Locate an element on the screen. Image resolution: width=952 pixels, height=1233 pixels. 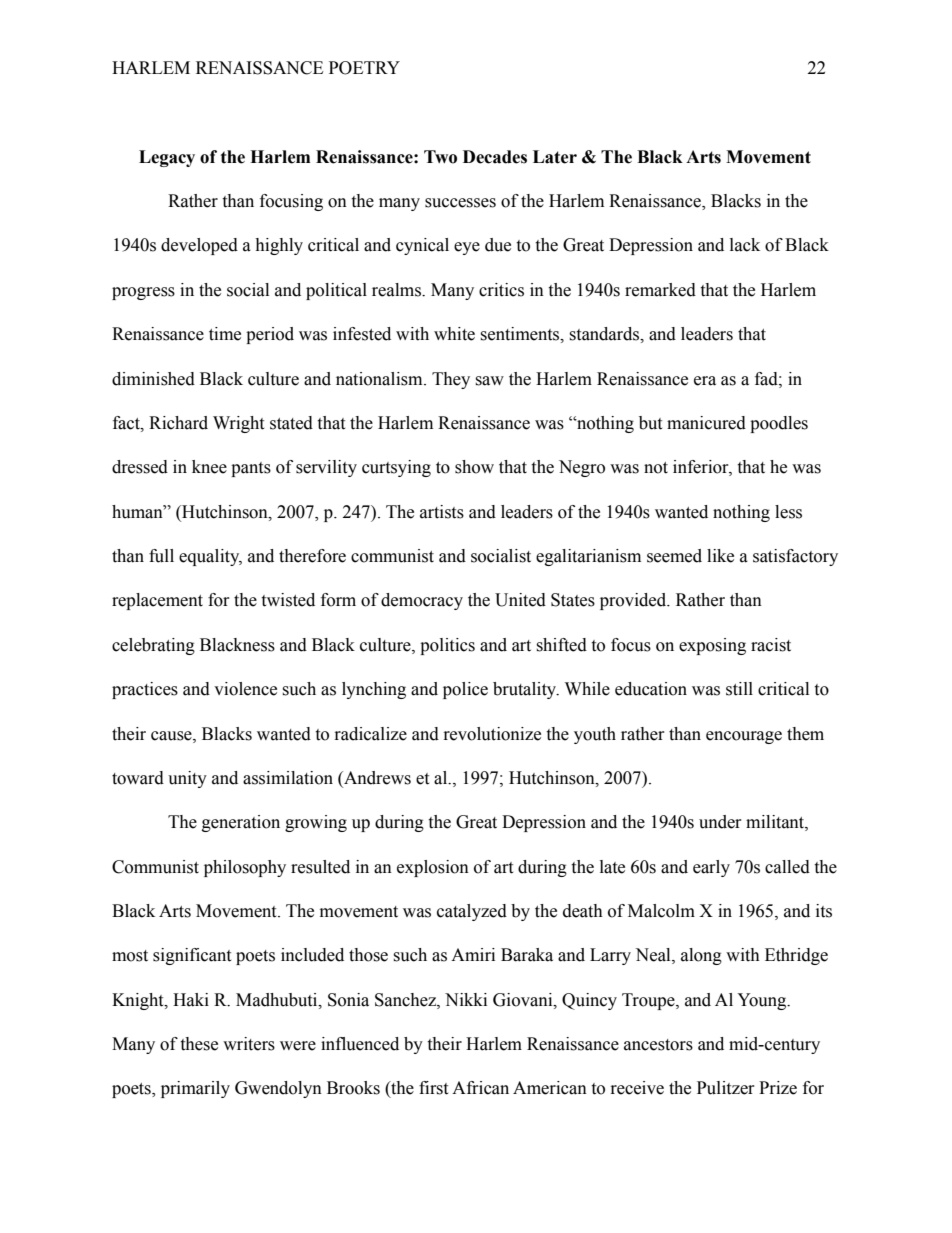
like is located at coordinates (720, 556).
